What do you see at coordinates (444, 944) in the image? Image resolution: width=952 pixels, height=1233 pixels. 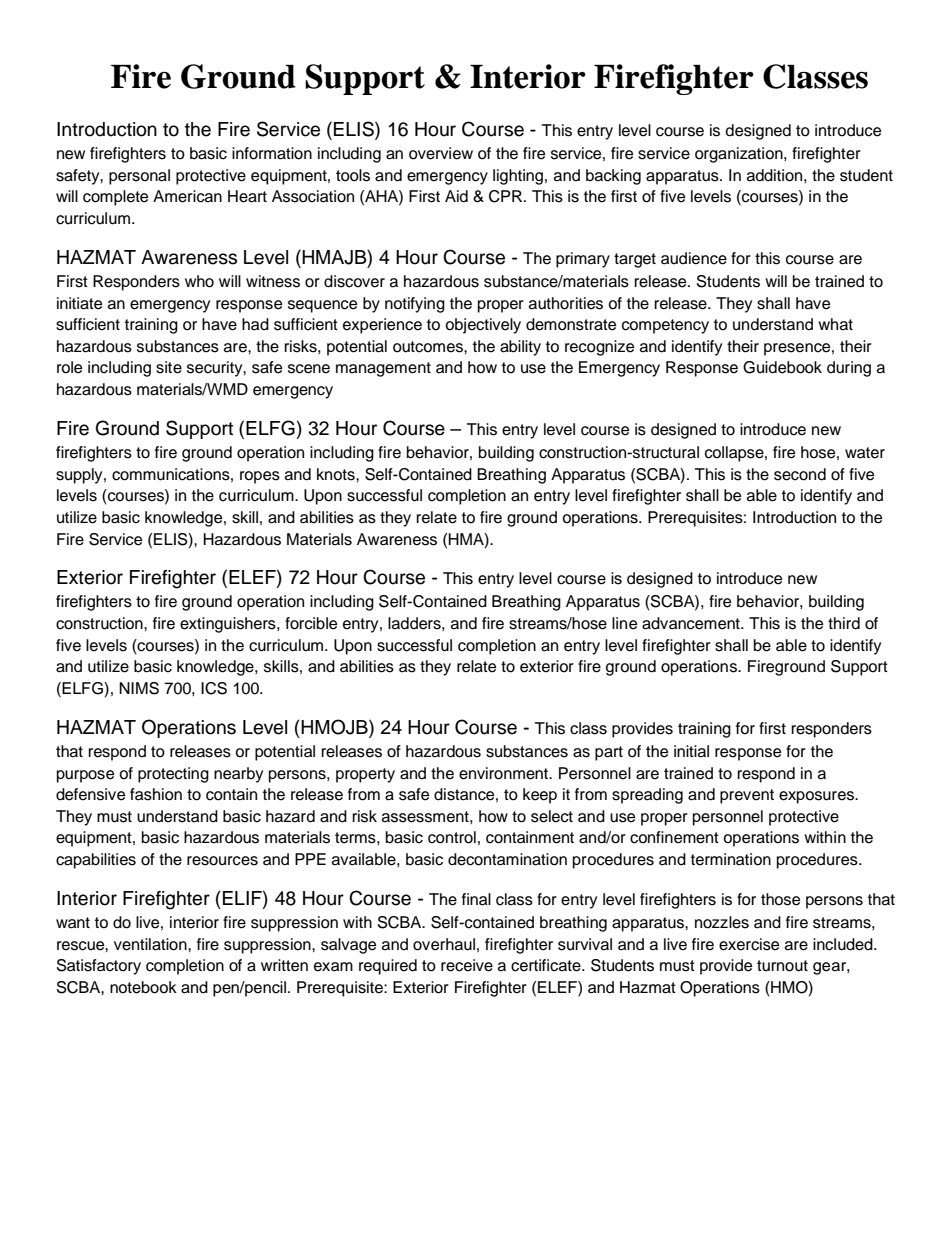 I see `overhaul` at bounding box center [444, 944].
